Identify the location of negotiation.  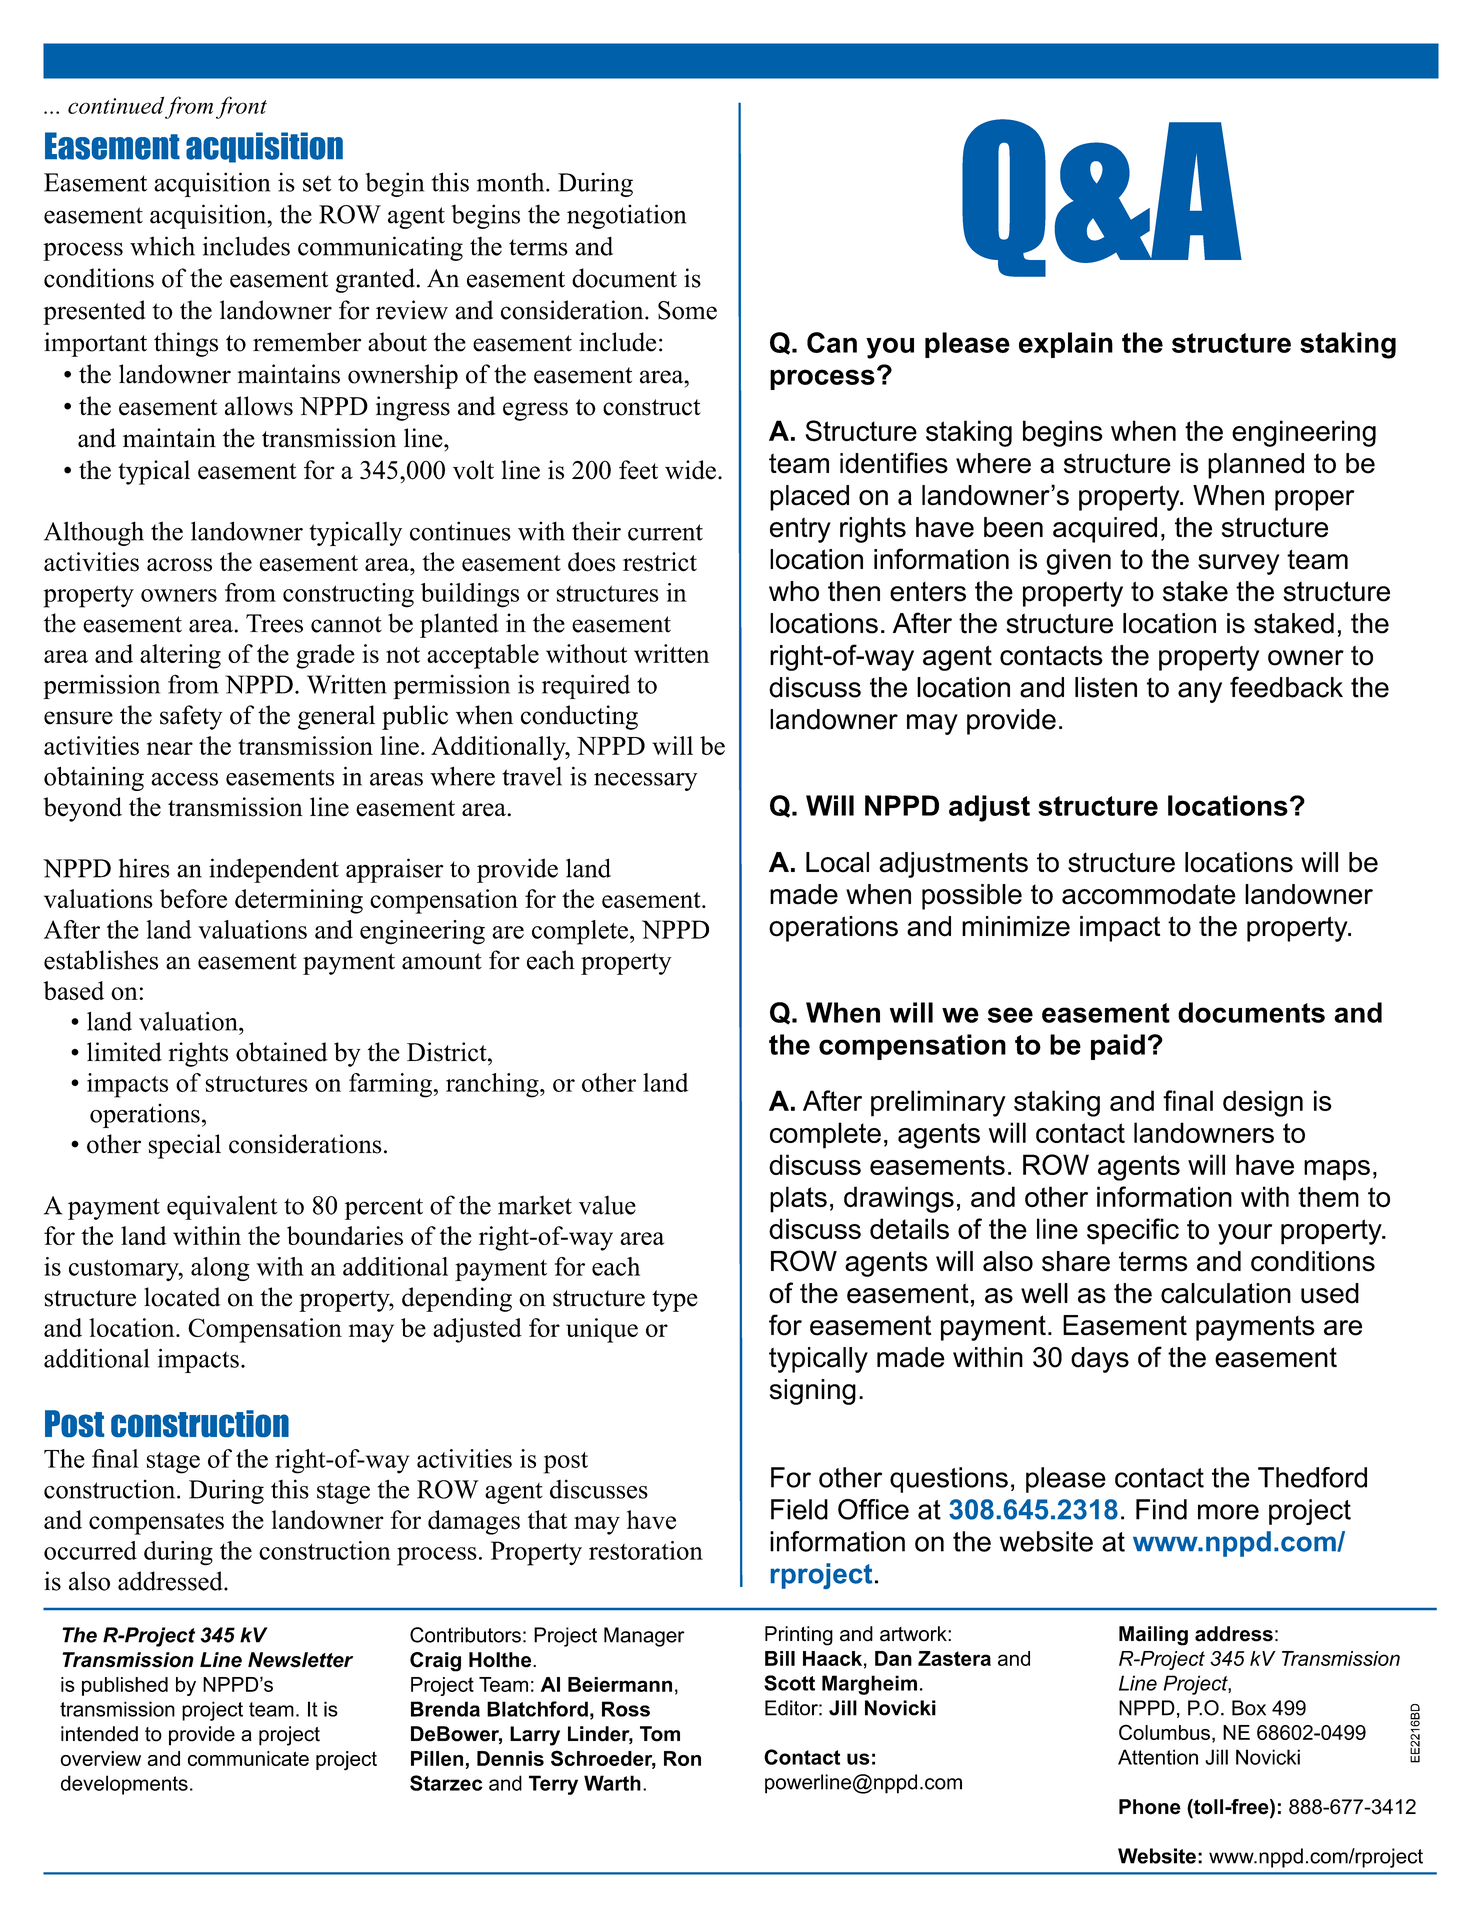
(626, 216).
